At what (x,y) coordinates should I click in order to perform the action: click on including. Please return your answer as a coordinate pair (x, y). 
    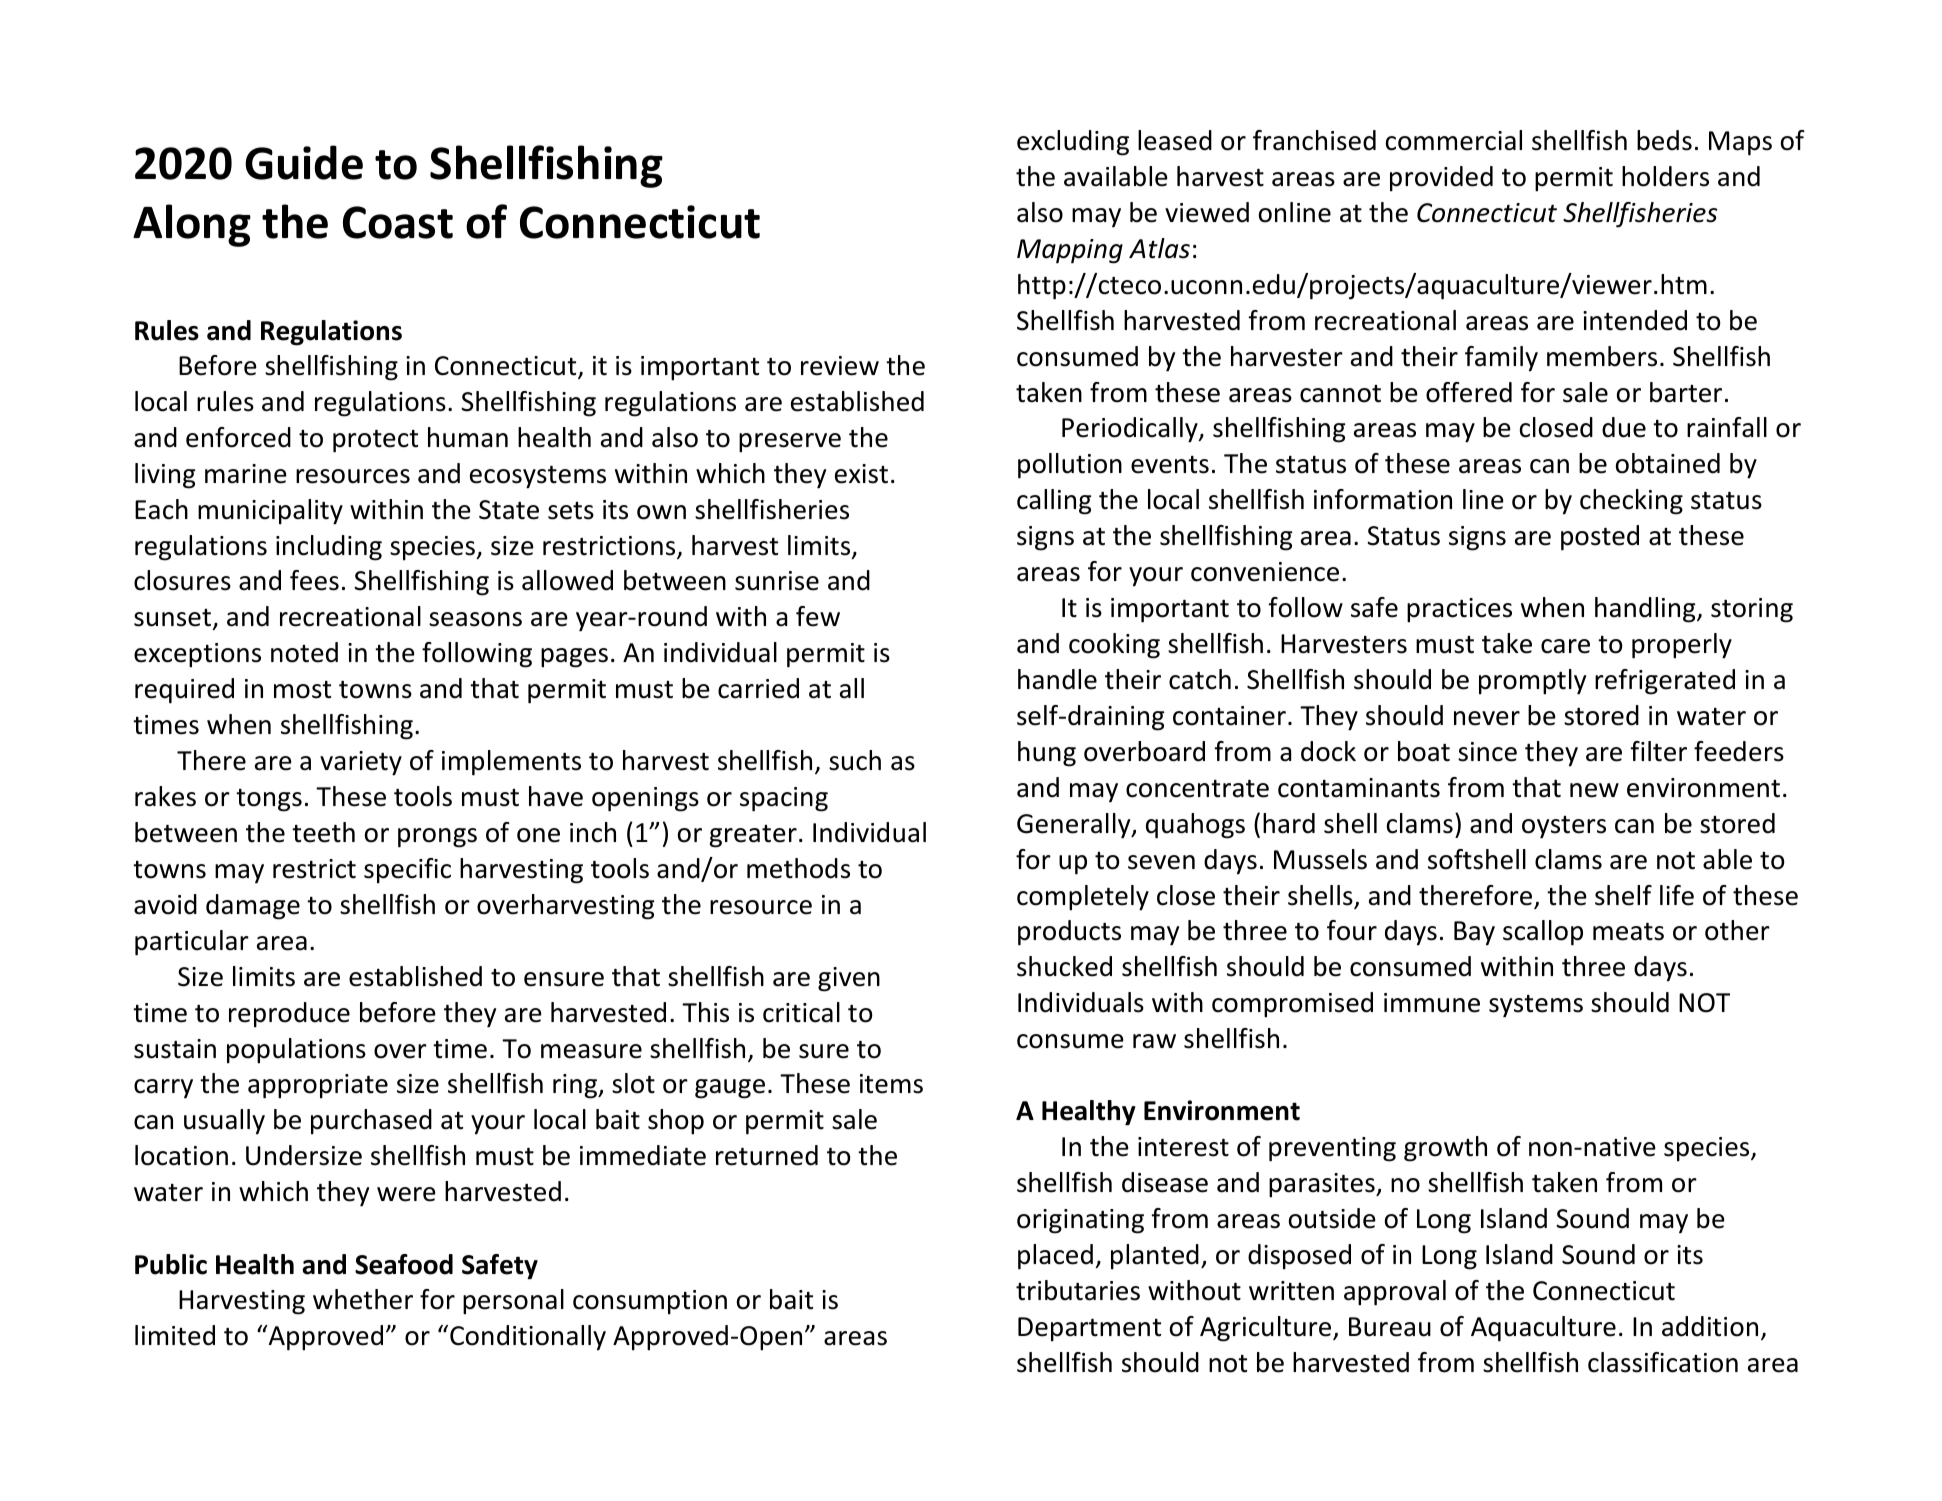
    Looking at the image, I should click on (329, 548).
